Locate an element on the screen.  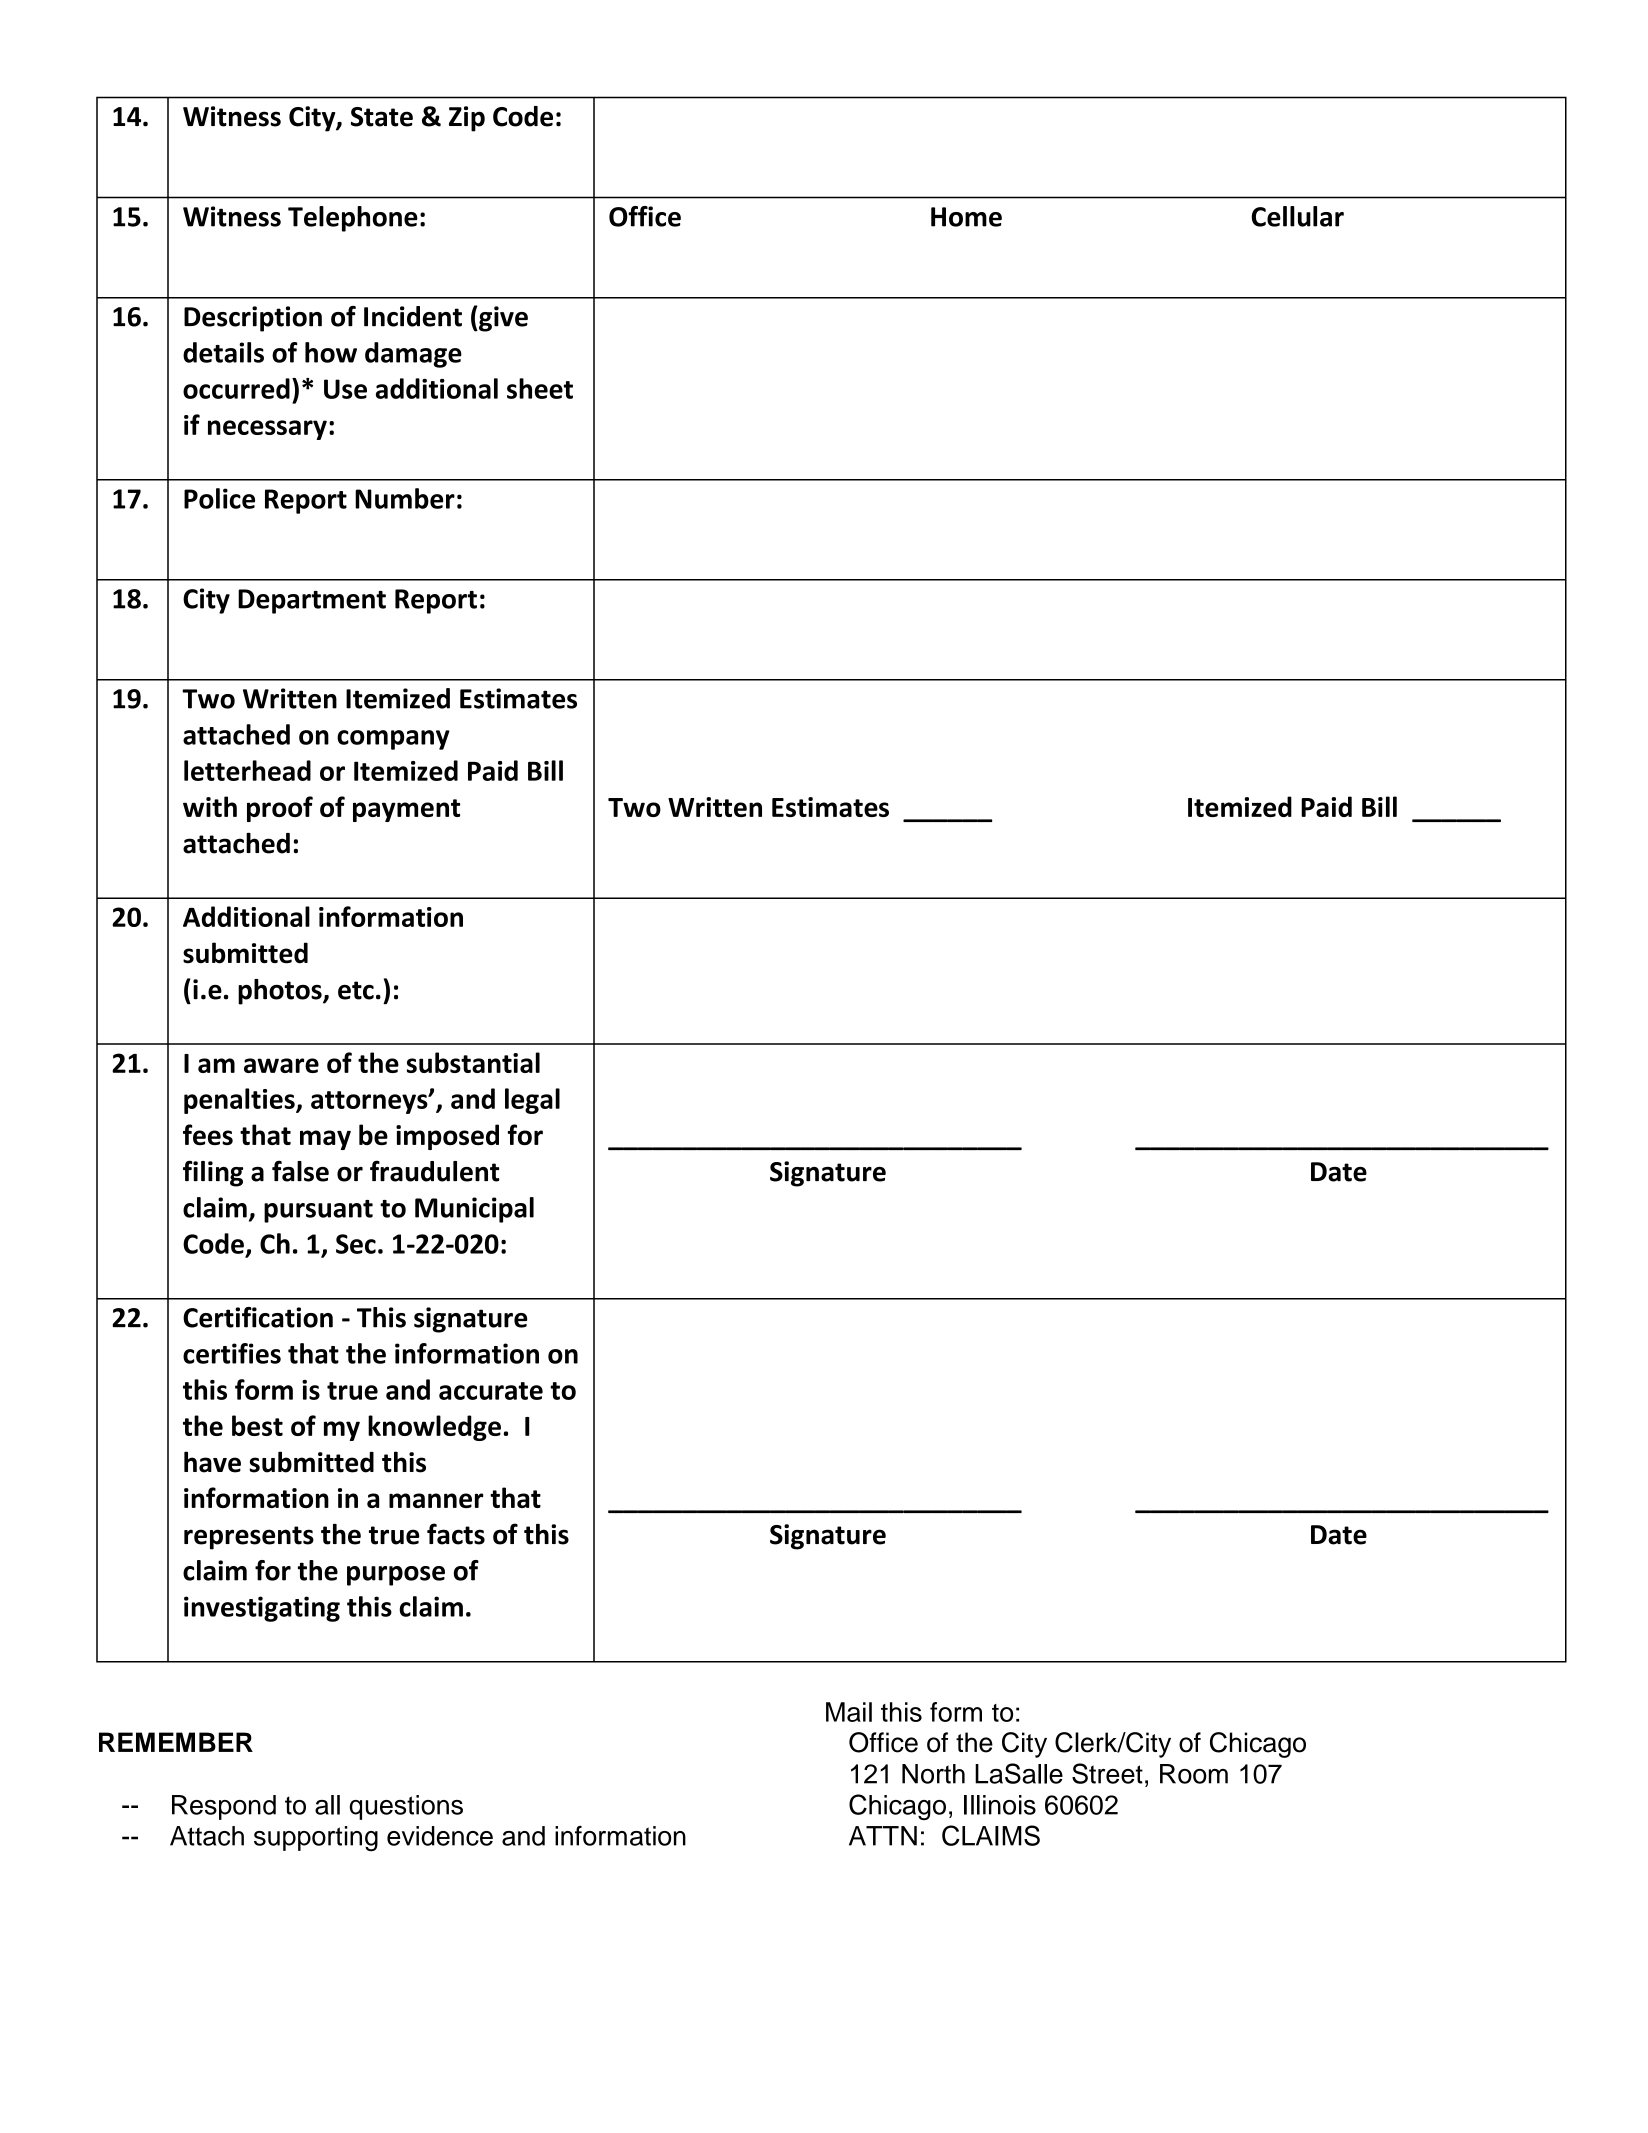
Home is located at coordinates (966, 217).
